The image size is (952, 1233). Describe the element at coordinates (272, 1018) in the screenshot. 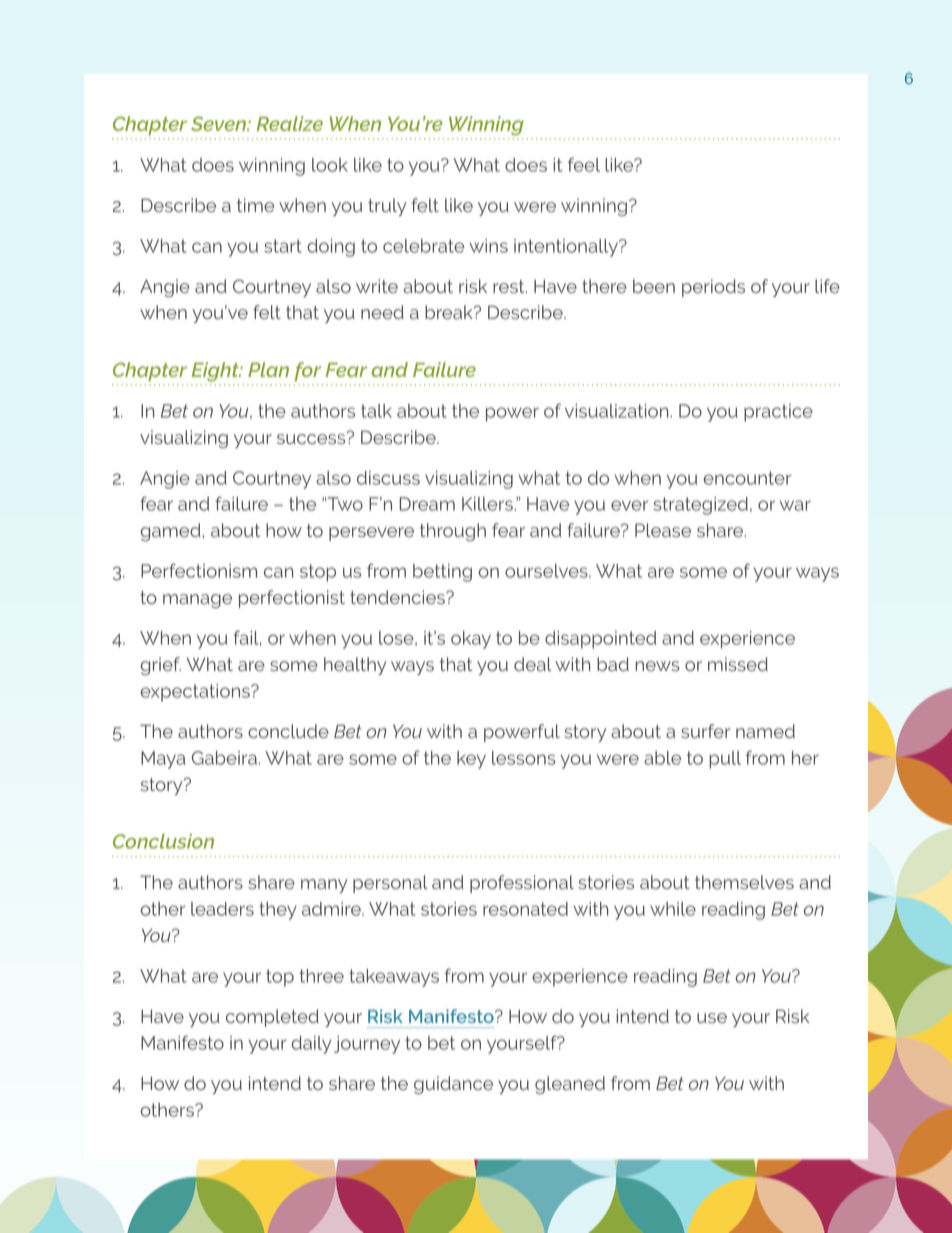

I see `completed` at that location.
